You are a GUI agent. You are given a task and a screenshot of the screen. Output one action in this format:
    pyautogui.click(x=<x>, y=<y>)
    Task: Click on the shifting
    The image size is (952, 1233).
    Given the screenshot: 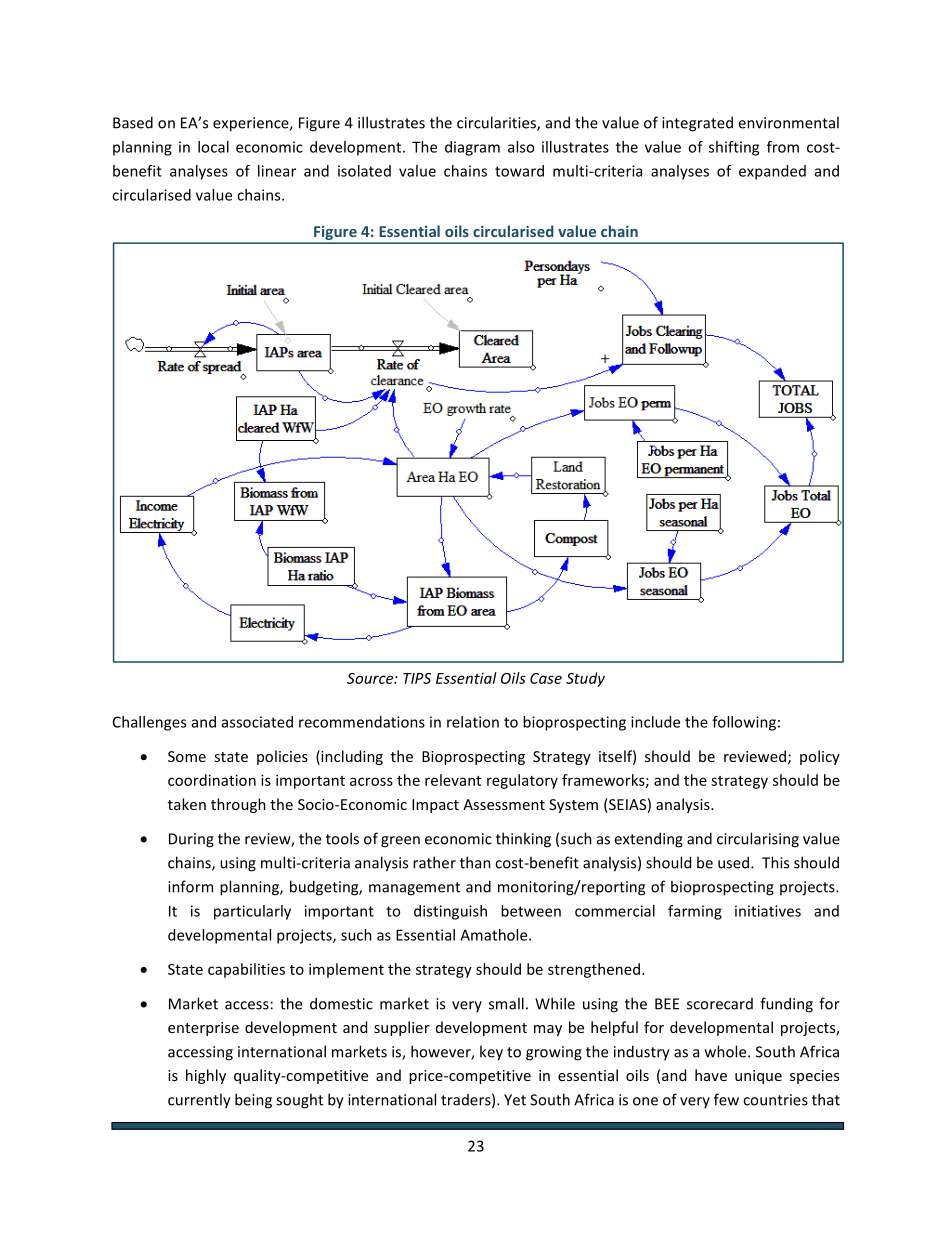 What is the action you would take?
    pyautogui.click(x=734, y=148)
